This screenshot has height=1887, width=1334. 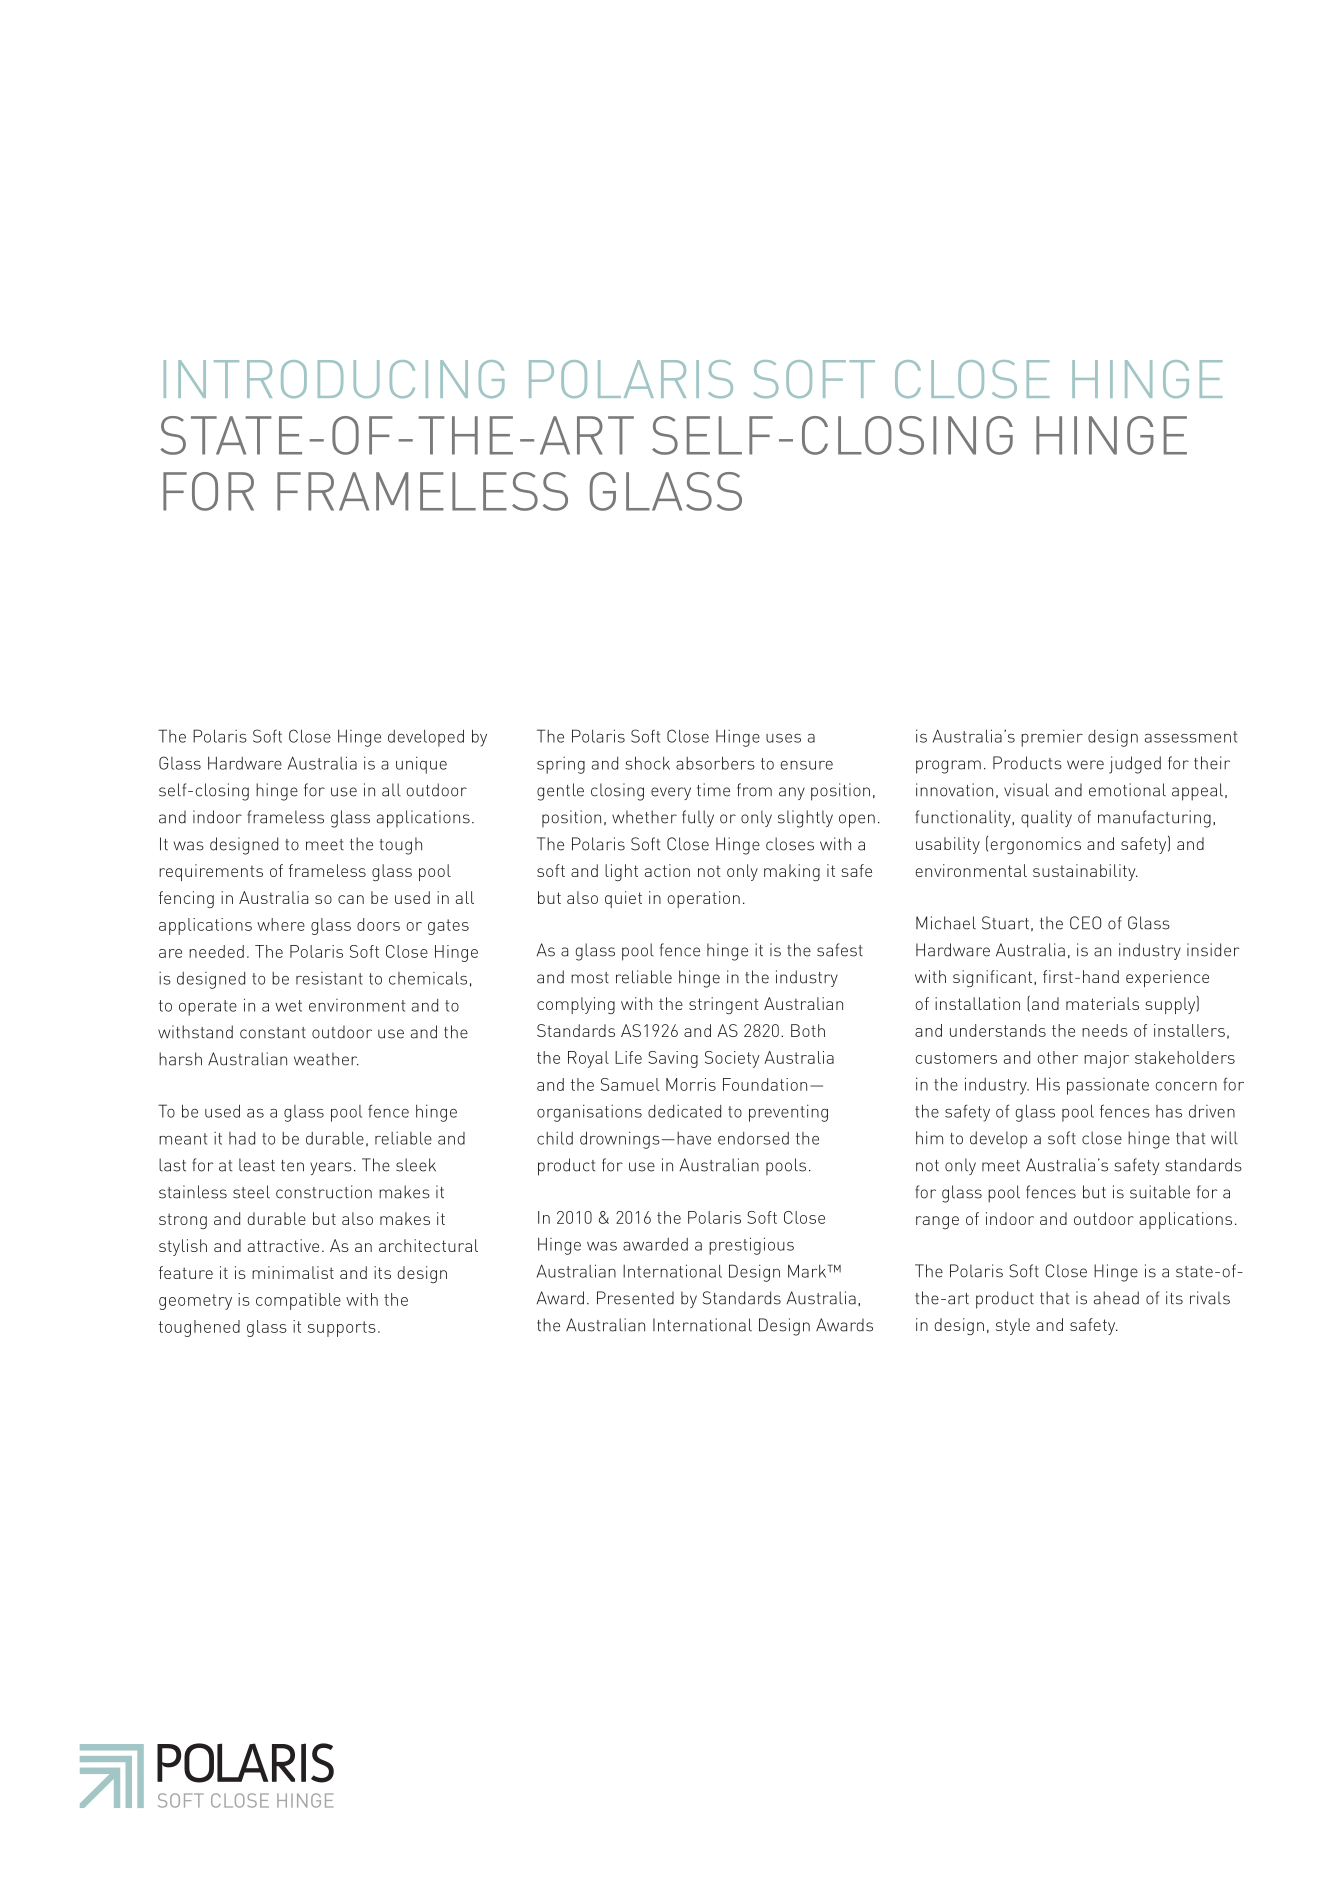 What do you see at coordinates (1085, 872) in the screenshot?
I see `sustainability` at bounding box center [1085, 872].
